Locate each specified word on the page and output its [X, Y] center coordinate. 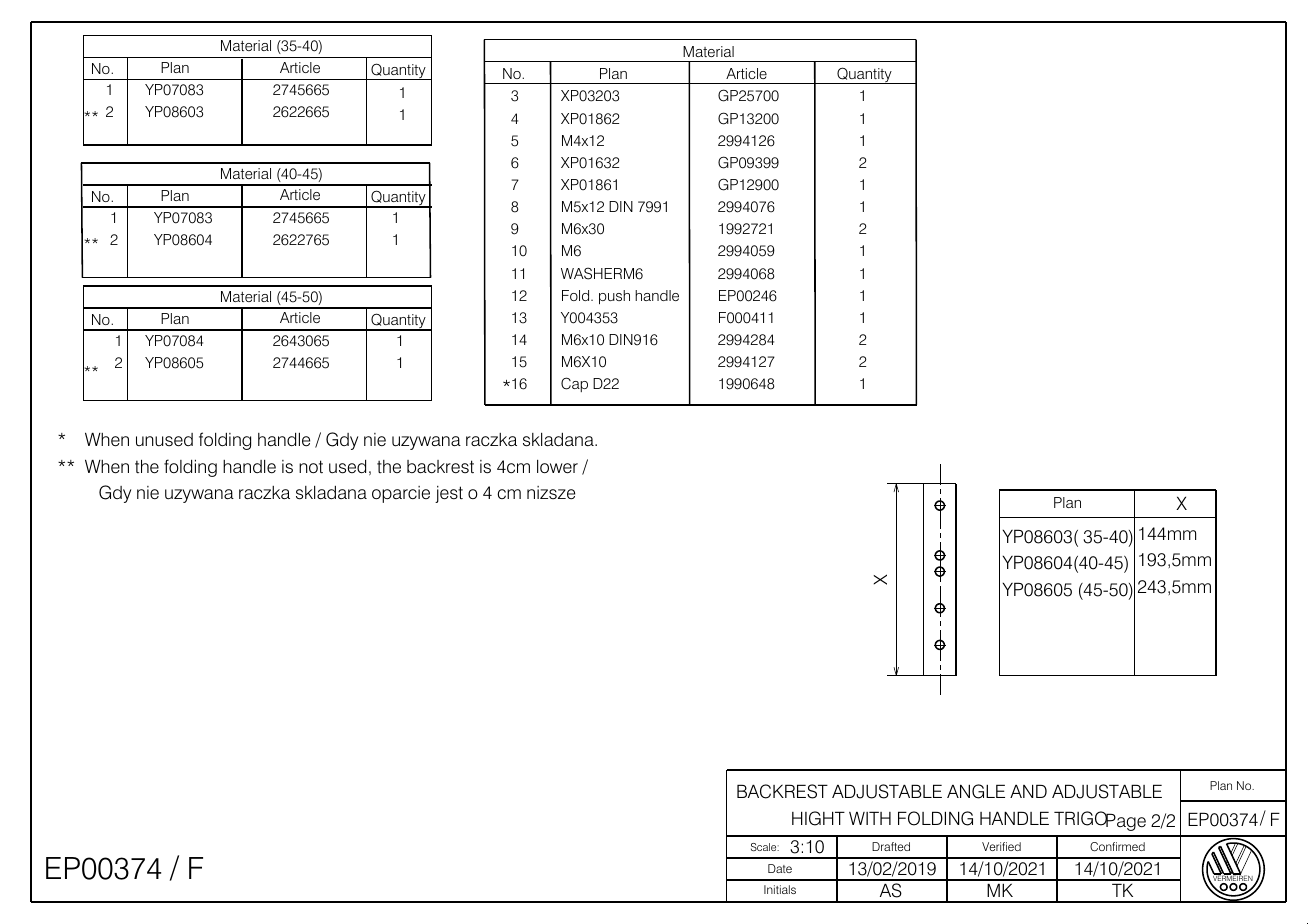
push [614, 297]
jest [449, 494]
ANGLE [976, 791]
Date [780, 868]
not [311, 467]
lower [557, 467]
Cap [574, 384]
